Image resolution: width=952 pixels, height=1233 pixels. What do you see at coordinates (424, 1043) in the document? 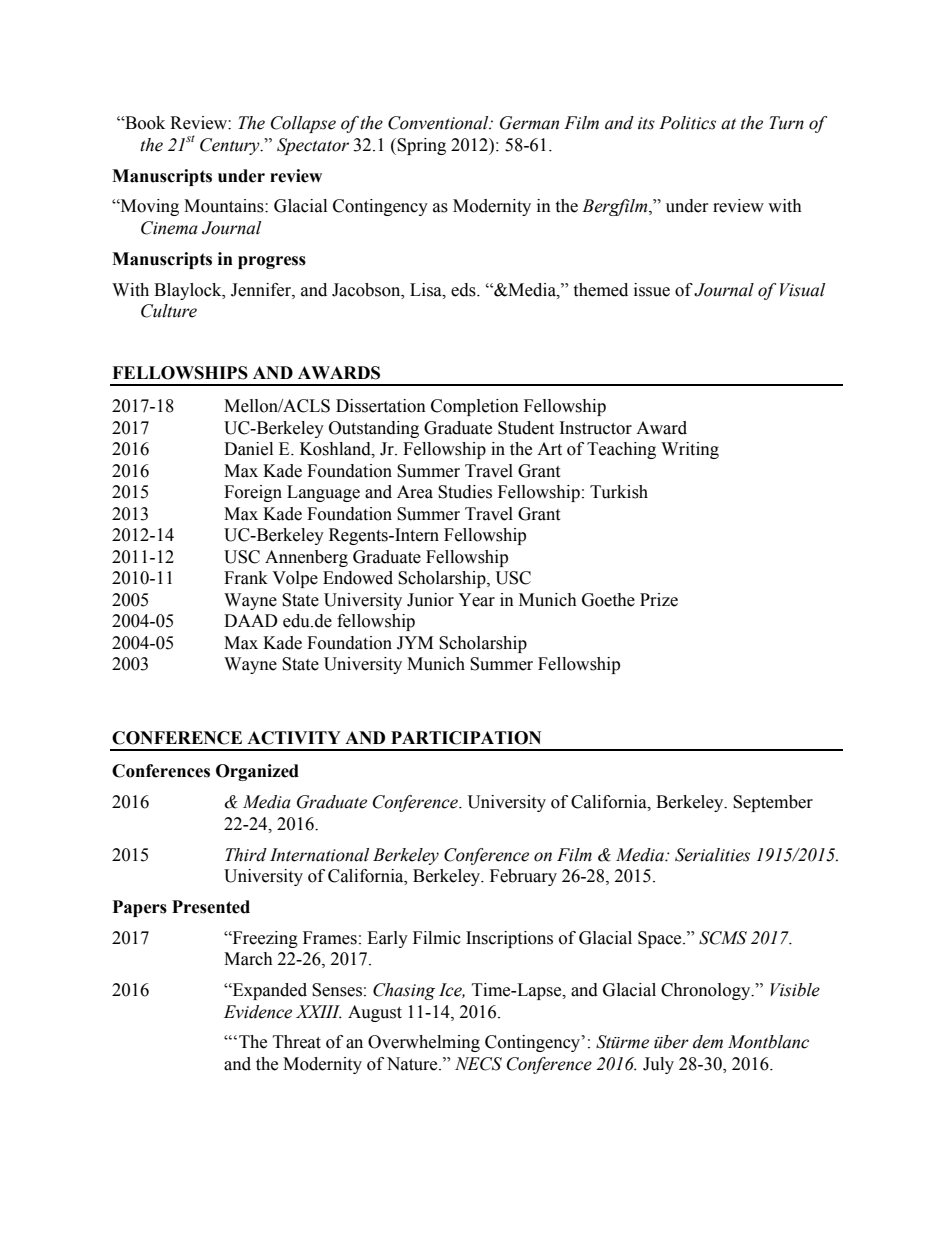
I see `Overwhelming` at bounding box center [424, 1043].
